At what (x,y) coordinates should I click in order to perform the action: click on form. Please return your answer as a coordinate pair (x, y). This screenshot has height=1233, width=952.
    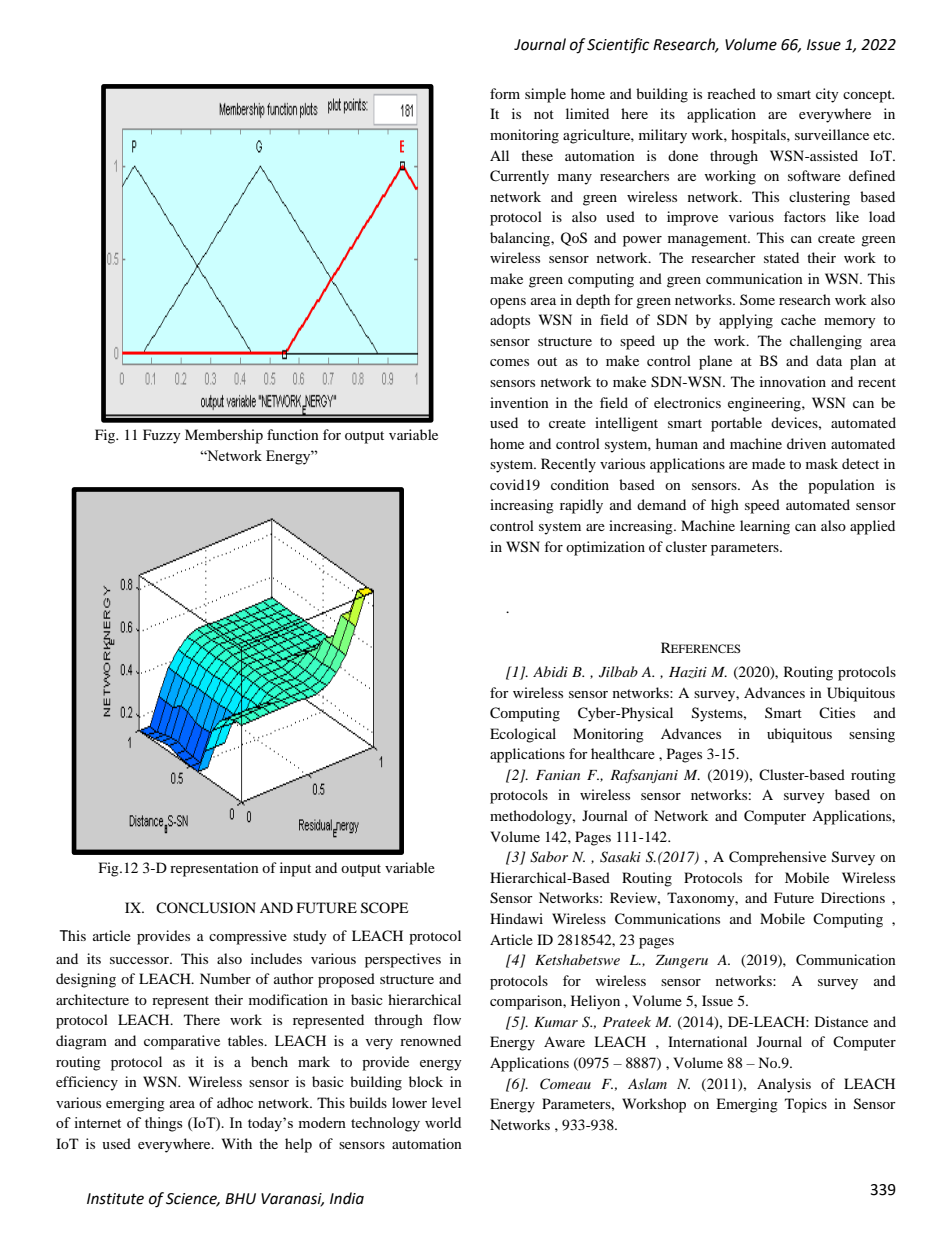
    Looking at the image, I should click on (505, 93).
